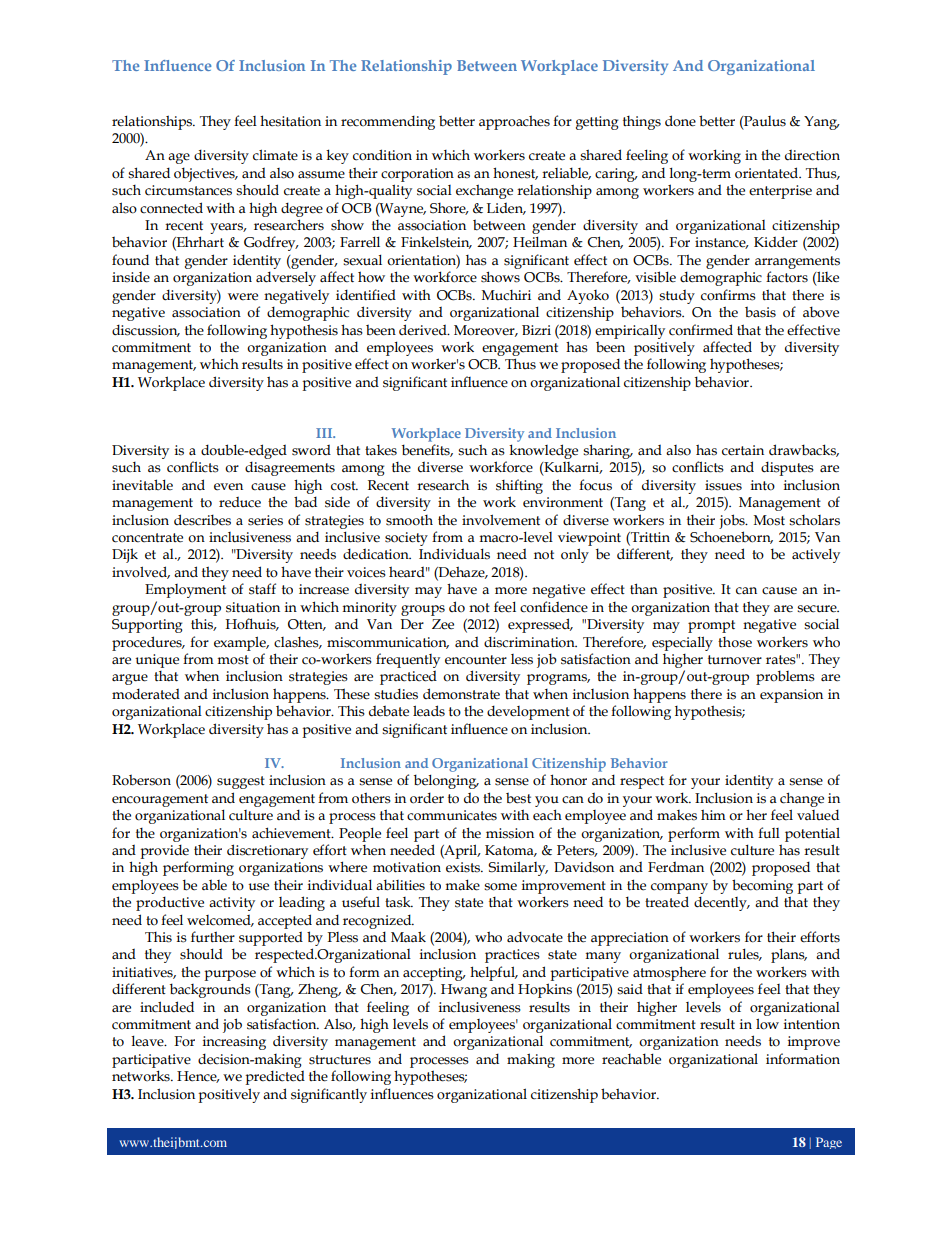 The image size is (952, 1233). Describe the element at coordinates (735, 642) in the image. I see `those` at that location.
